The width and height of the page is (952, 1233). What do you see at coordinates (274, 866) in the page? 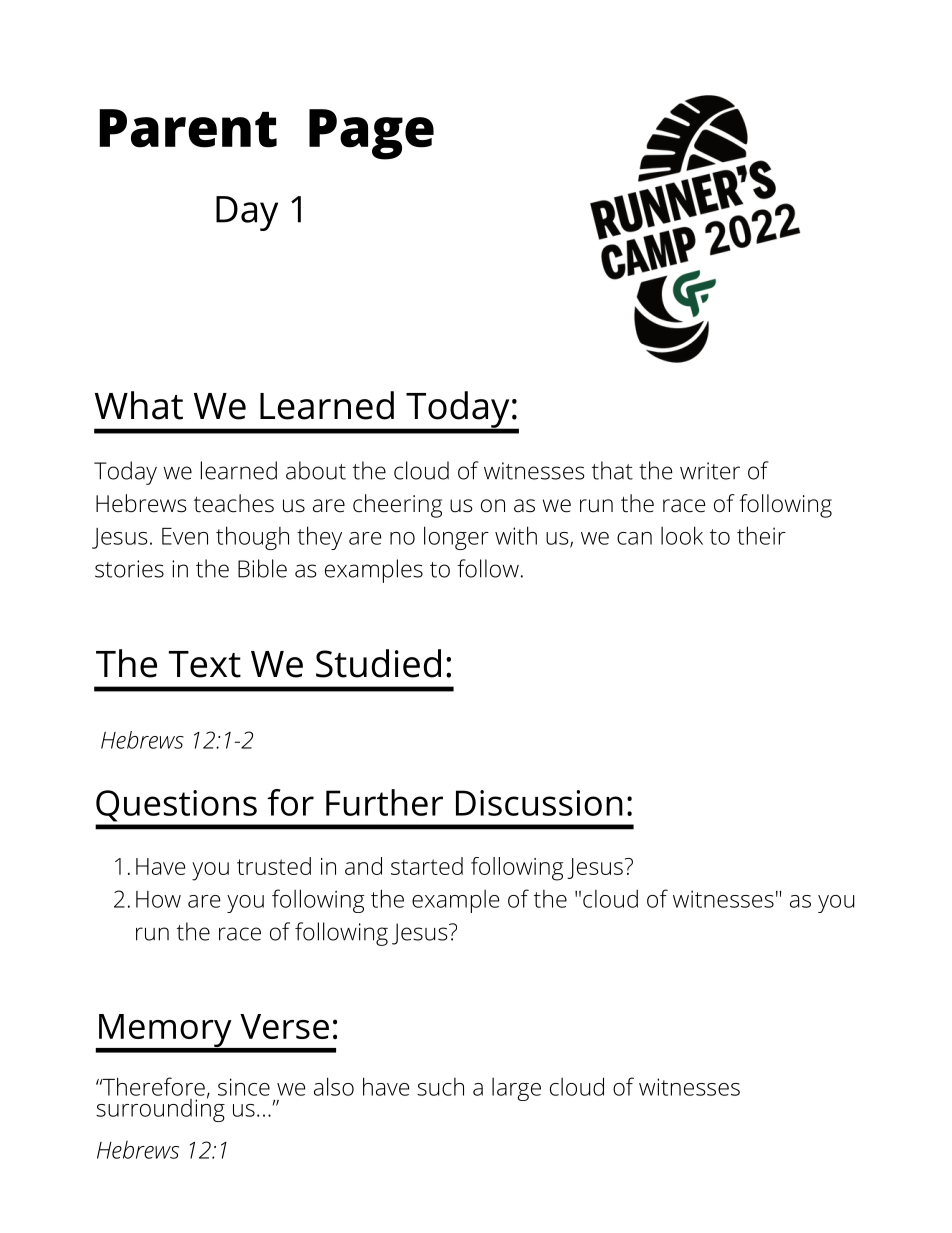
I see `trusted` at bounding box center [274, 866].
